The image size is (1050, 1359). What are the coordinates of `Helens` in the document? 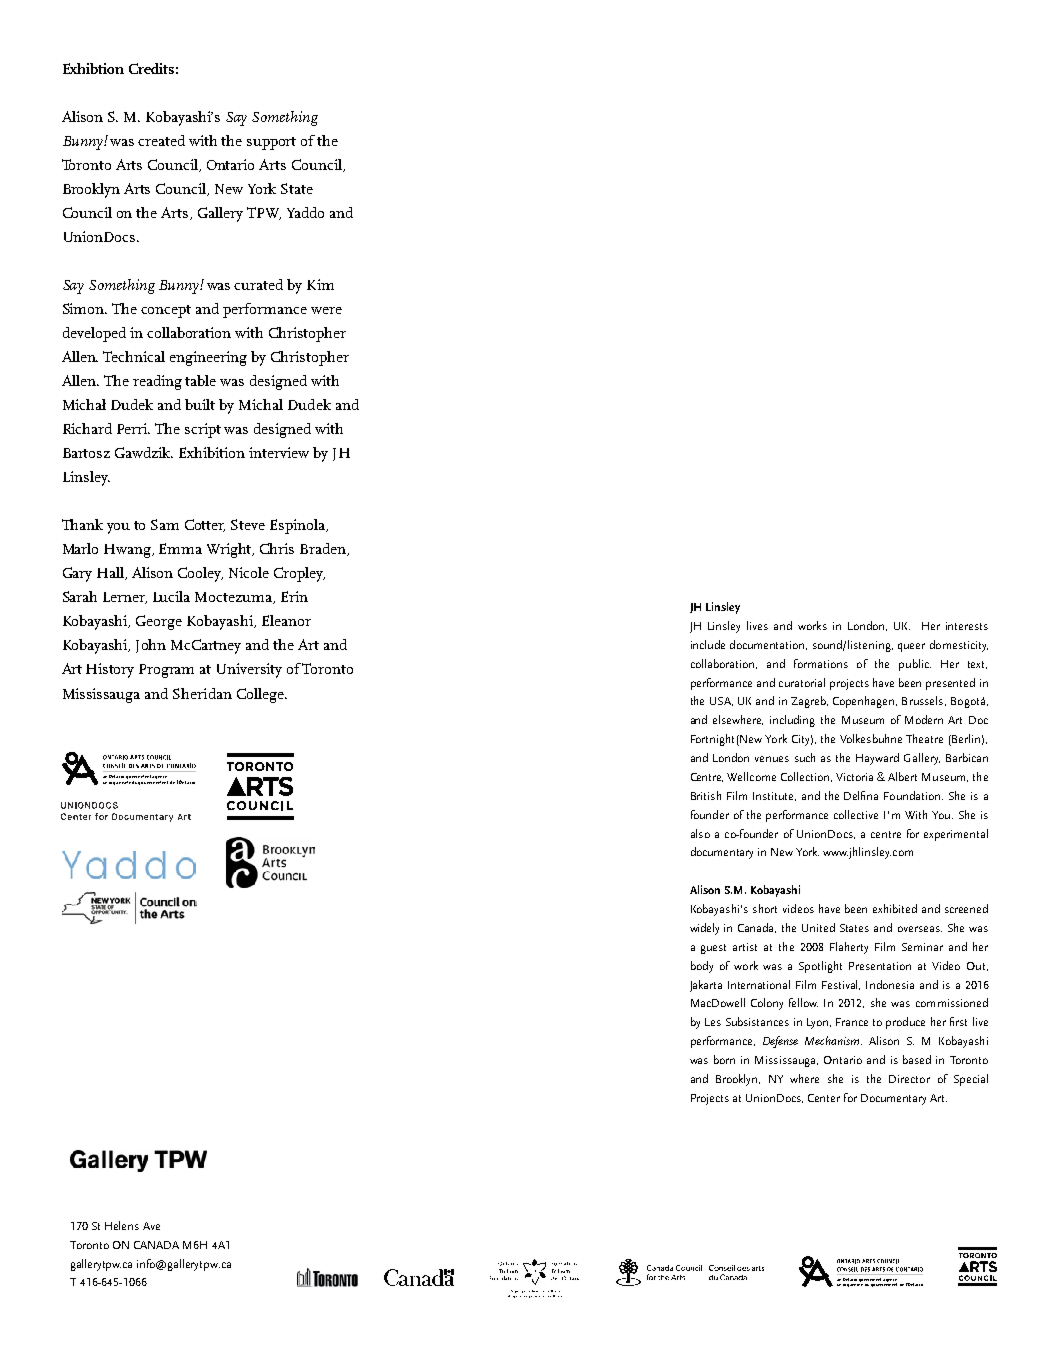 It's located at (122, 1225).
